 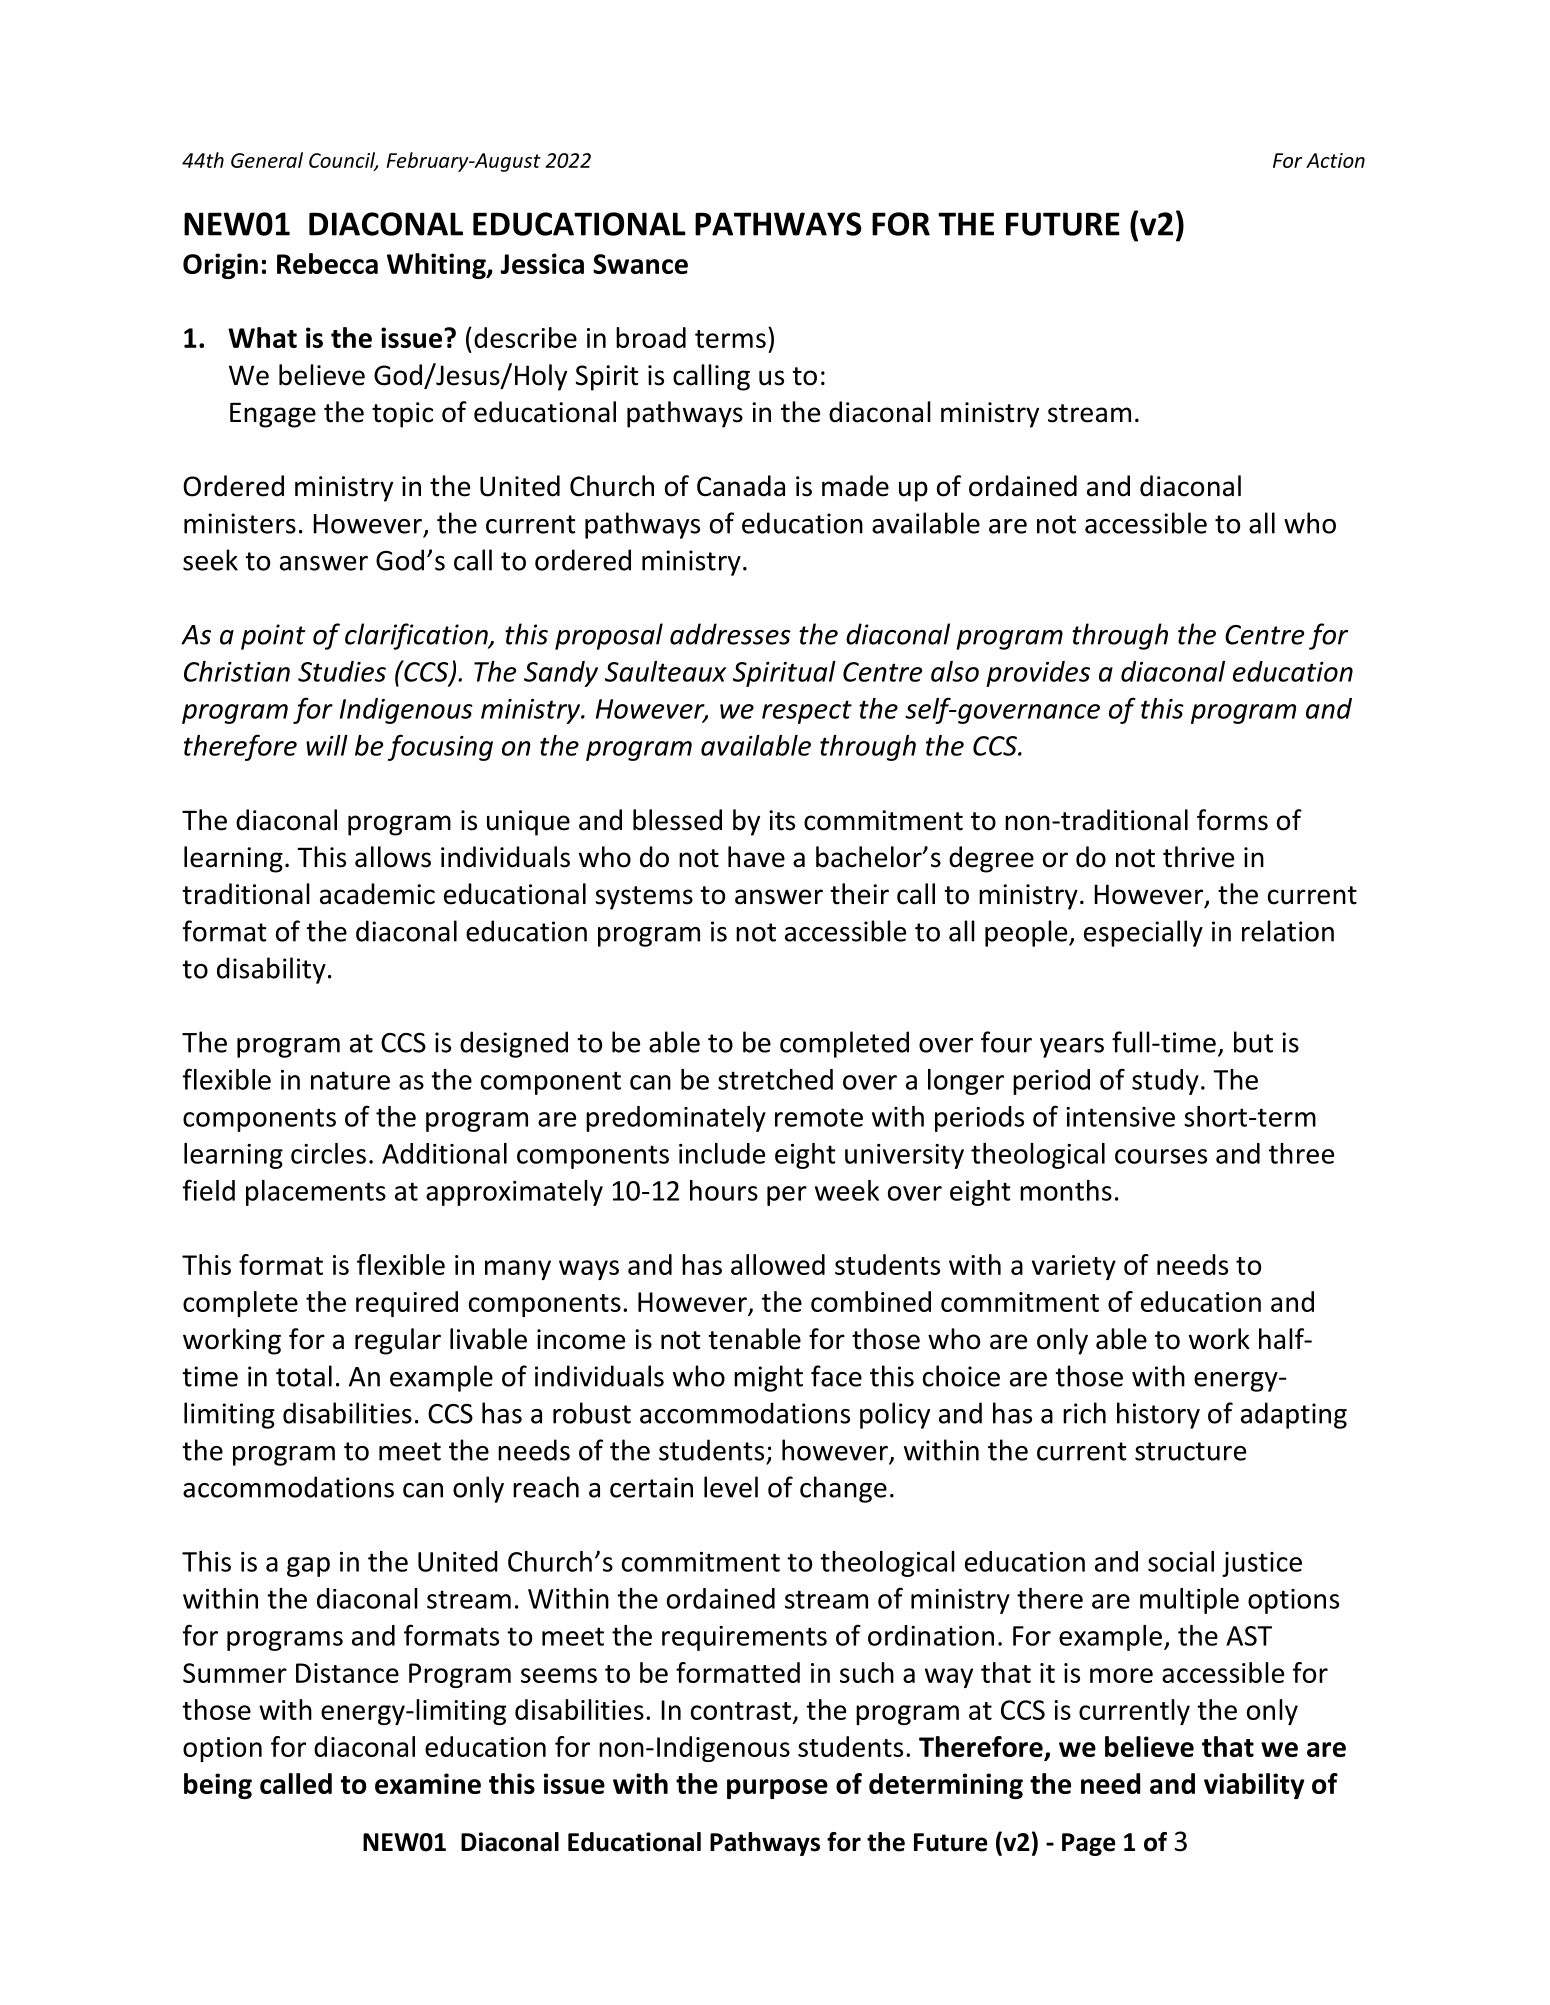 I want to click on purpose, so click(x=777, y=1789).
